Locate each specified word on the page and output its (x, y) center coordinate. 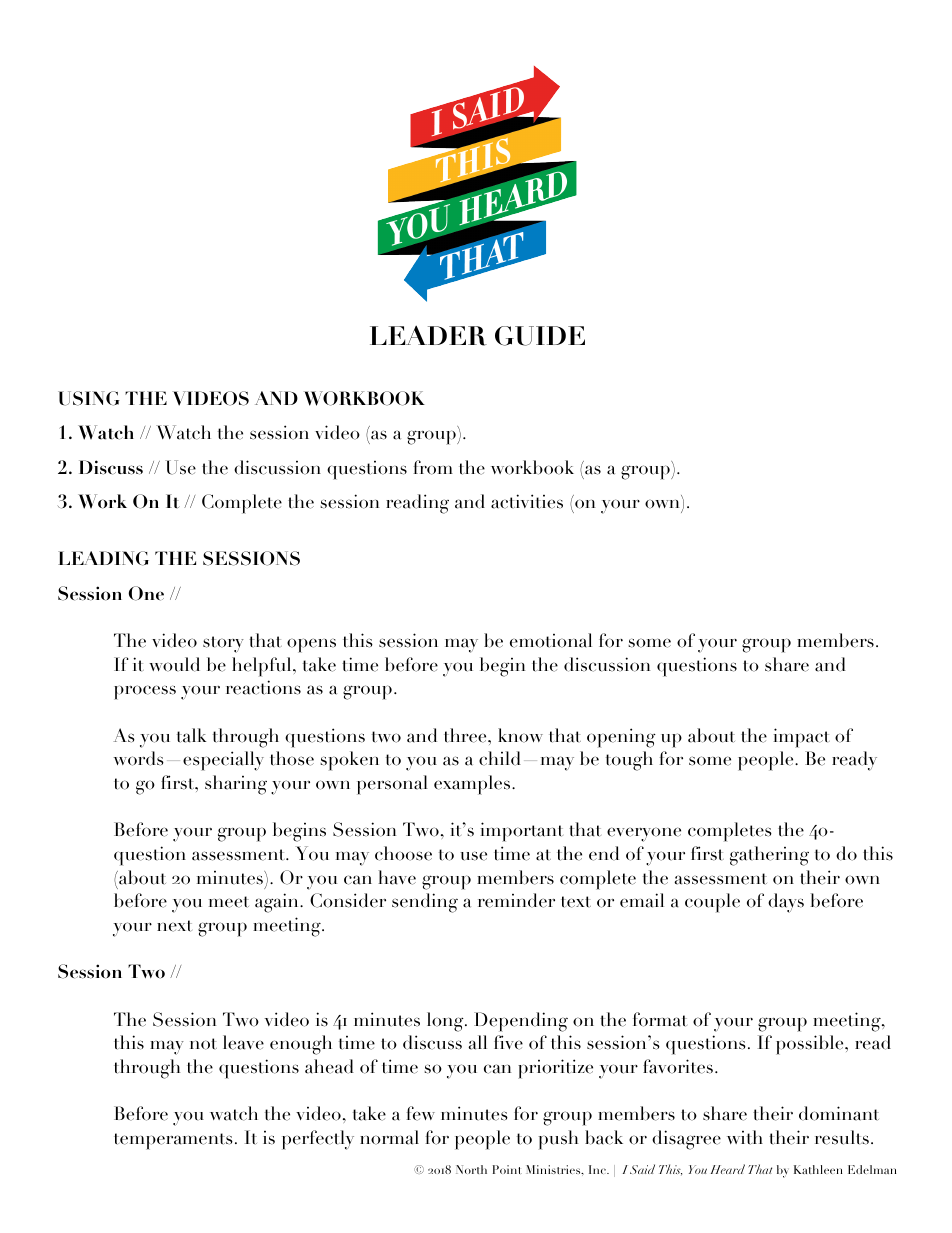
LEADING (103, 558)
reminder (516, 900)
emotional (551, 640)
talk (191, 735)
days (786, 903)
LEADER (428, 335)
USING (89, 398)
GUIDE (540, 336)
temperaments (173, 1141)
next (174, 926)
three (466, 735)
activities (527, 501)
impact (801, 738)
